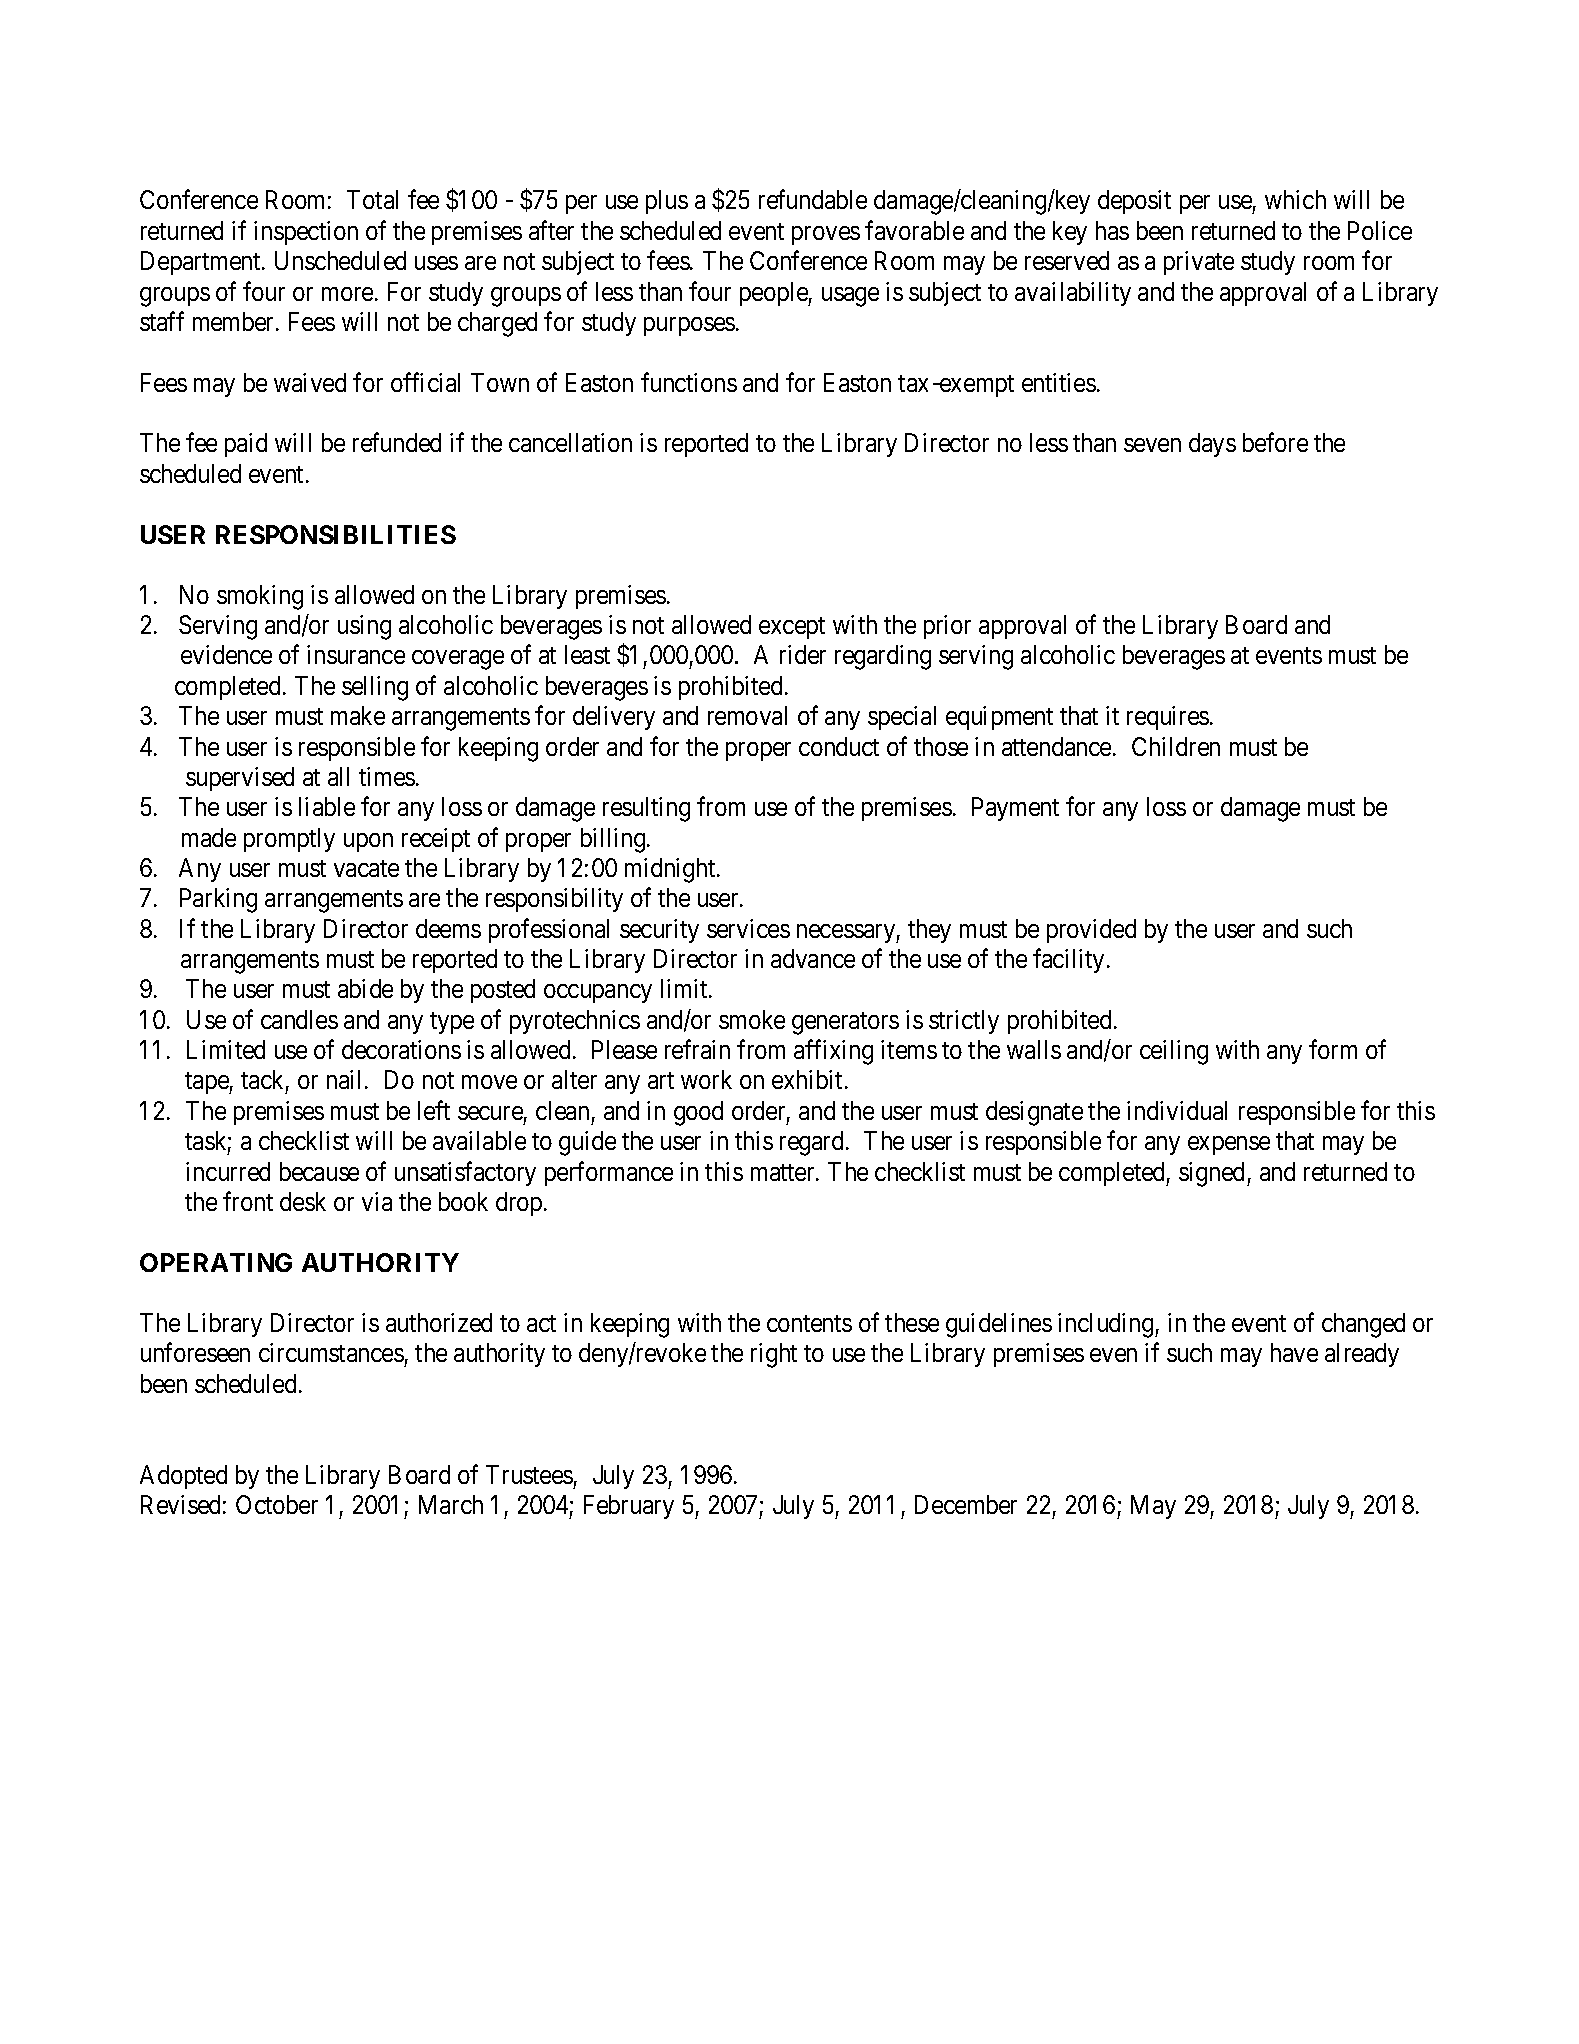  What do you see at coordinates (1229, 1145) in the page?
I see `expense` at bounding box center [1229, 1145].
